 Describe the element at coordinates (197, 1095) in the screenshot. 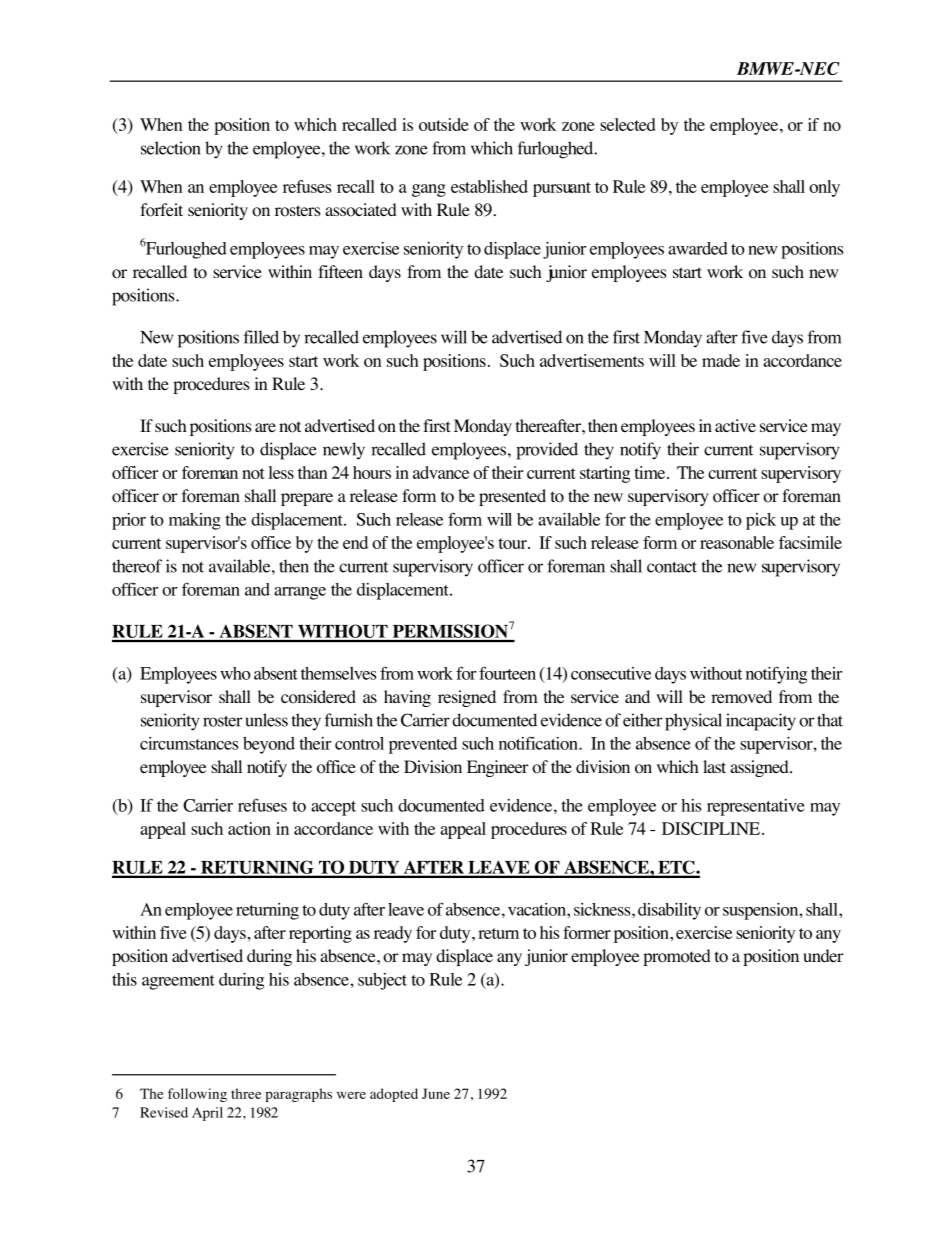

I see `following` at that location.
